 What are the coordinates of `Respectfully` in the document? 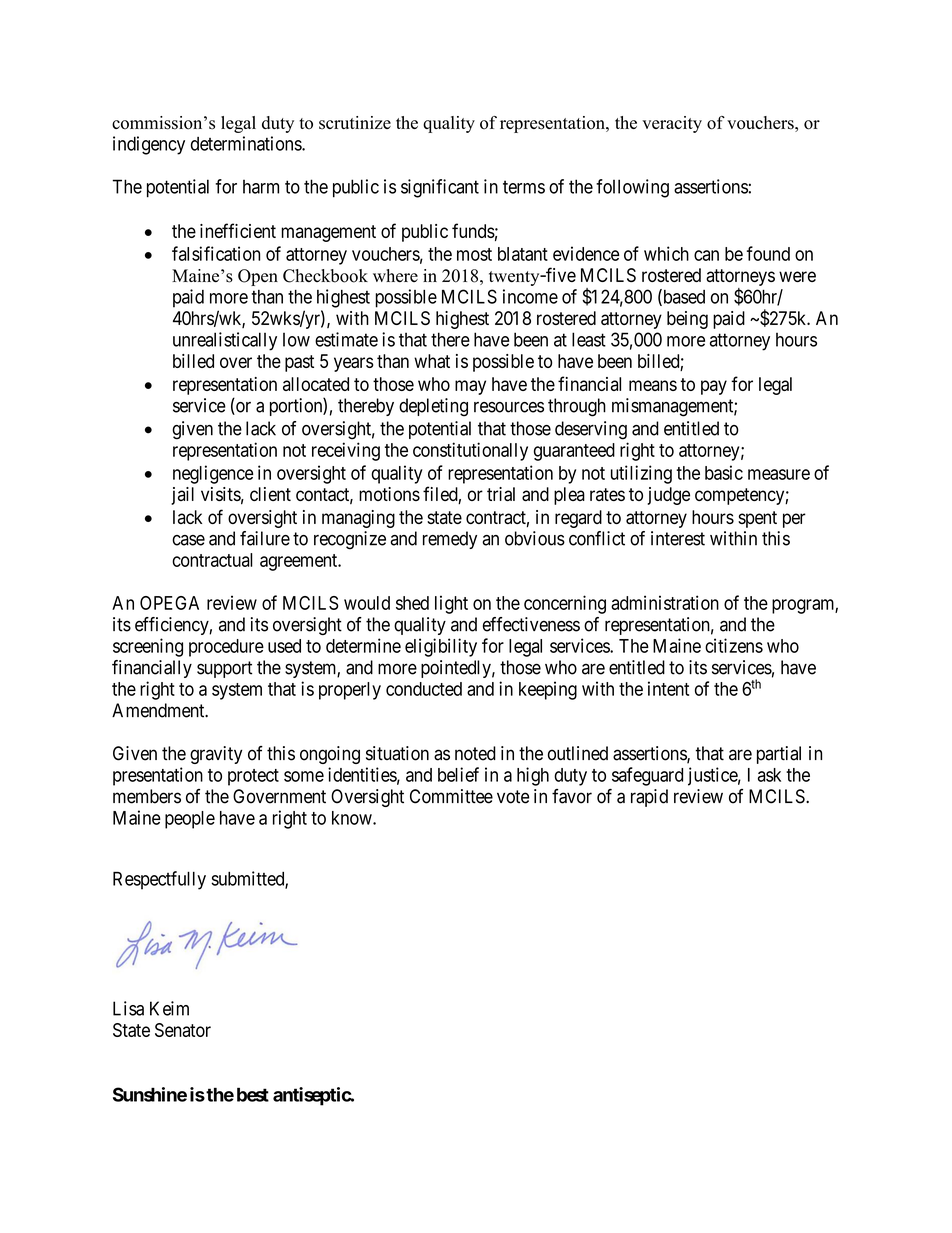 It's located at (159, 880).
